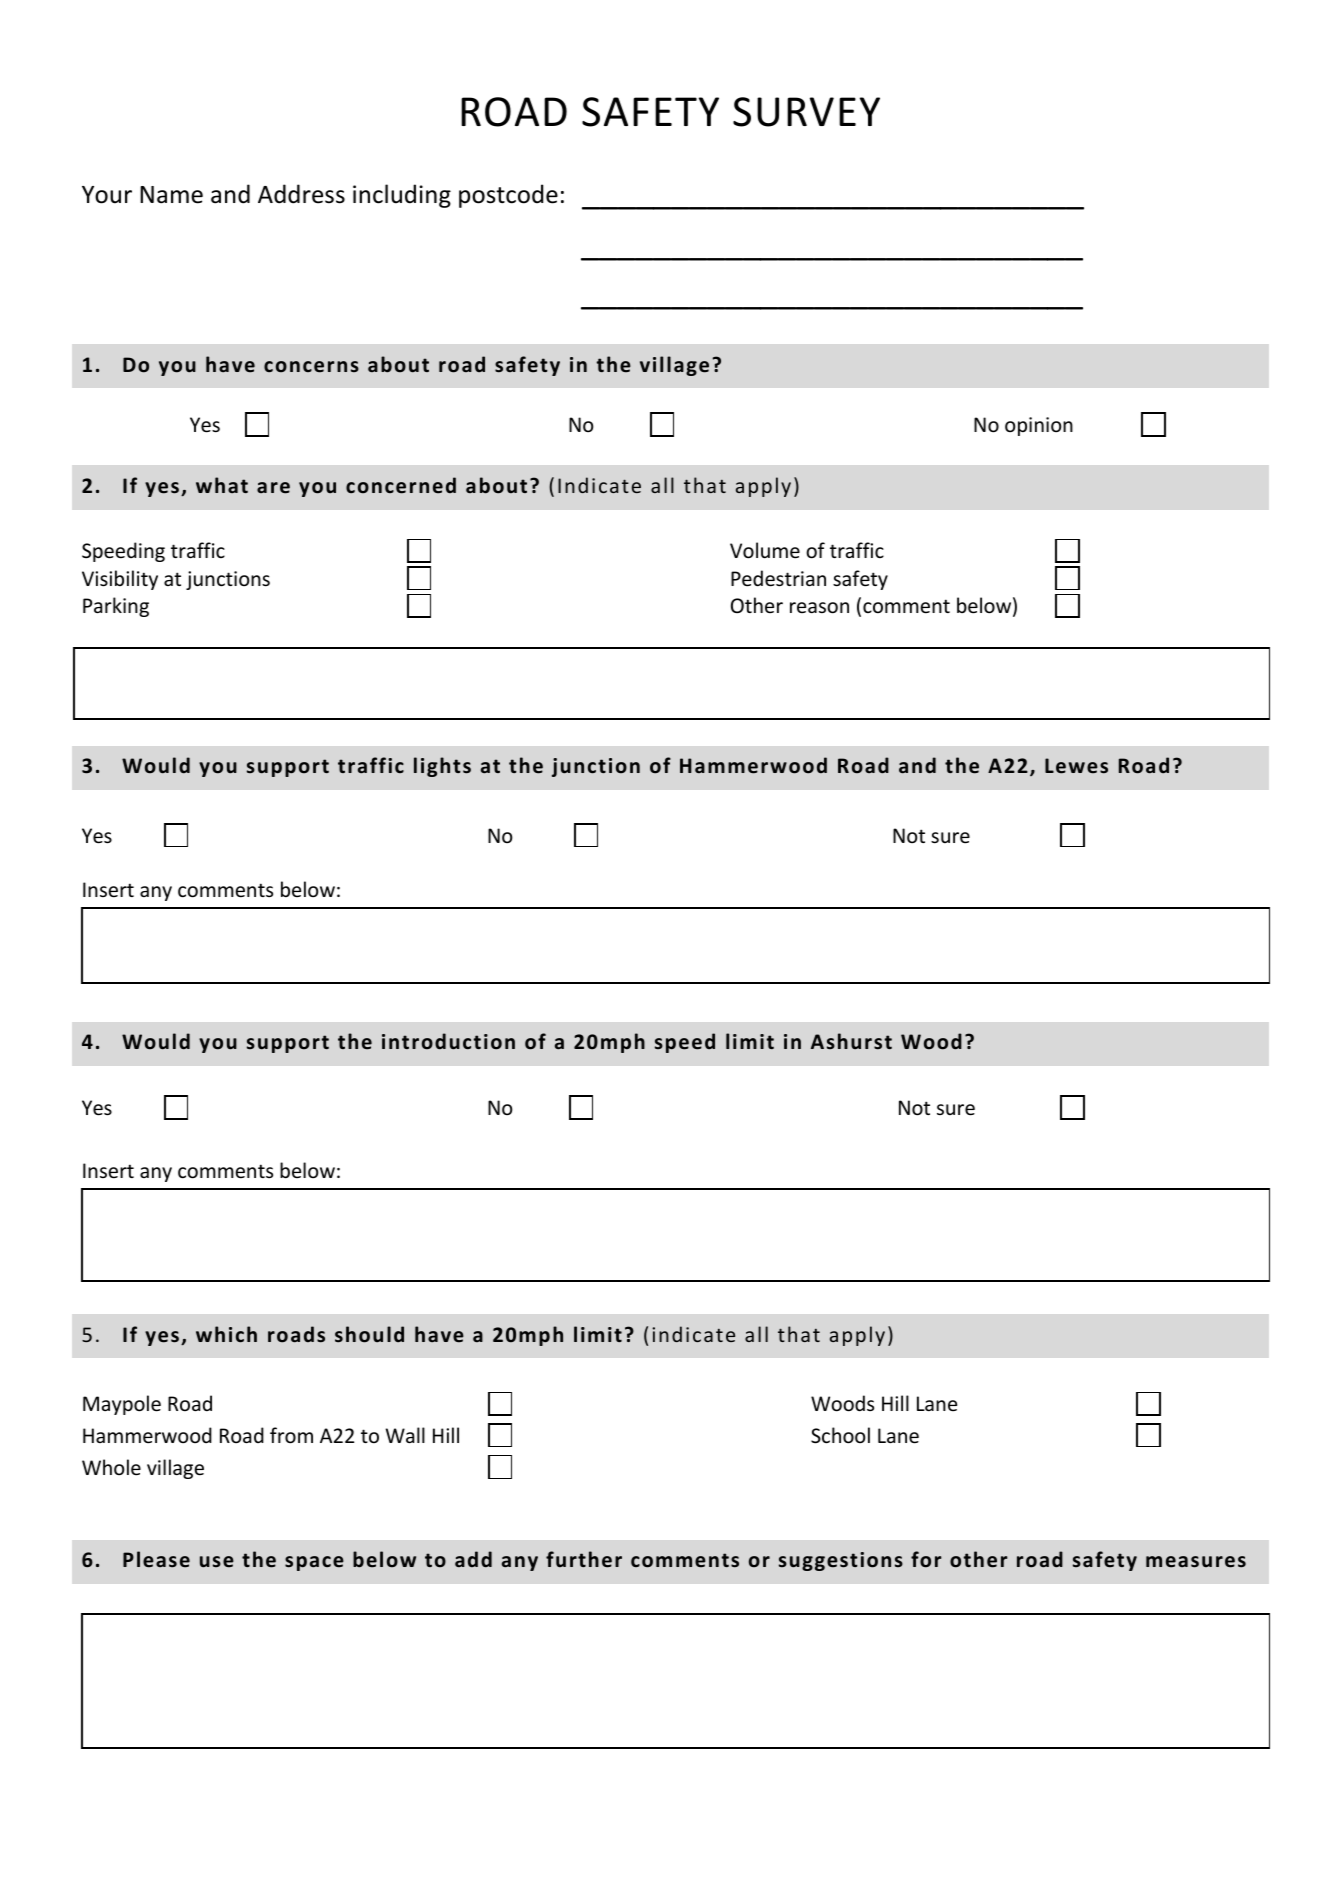 The width and height of the screenshot is (1340, 1894). I want to click on reason, so click(819, 608).
